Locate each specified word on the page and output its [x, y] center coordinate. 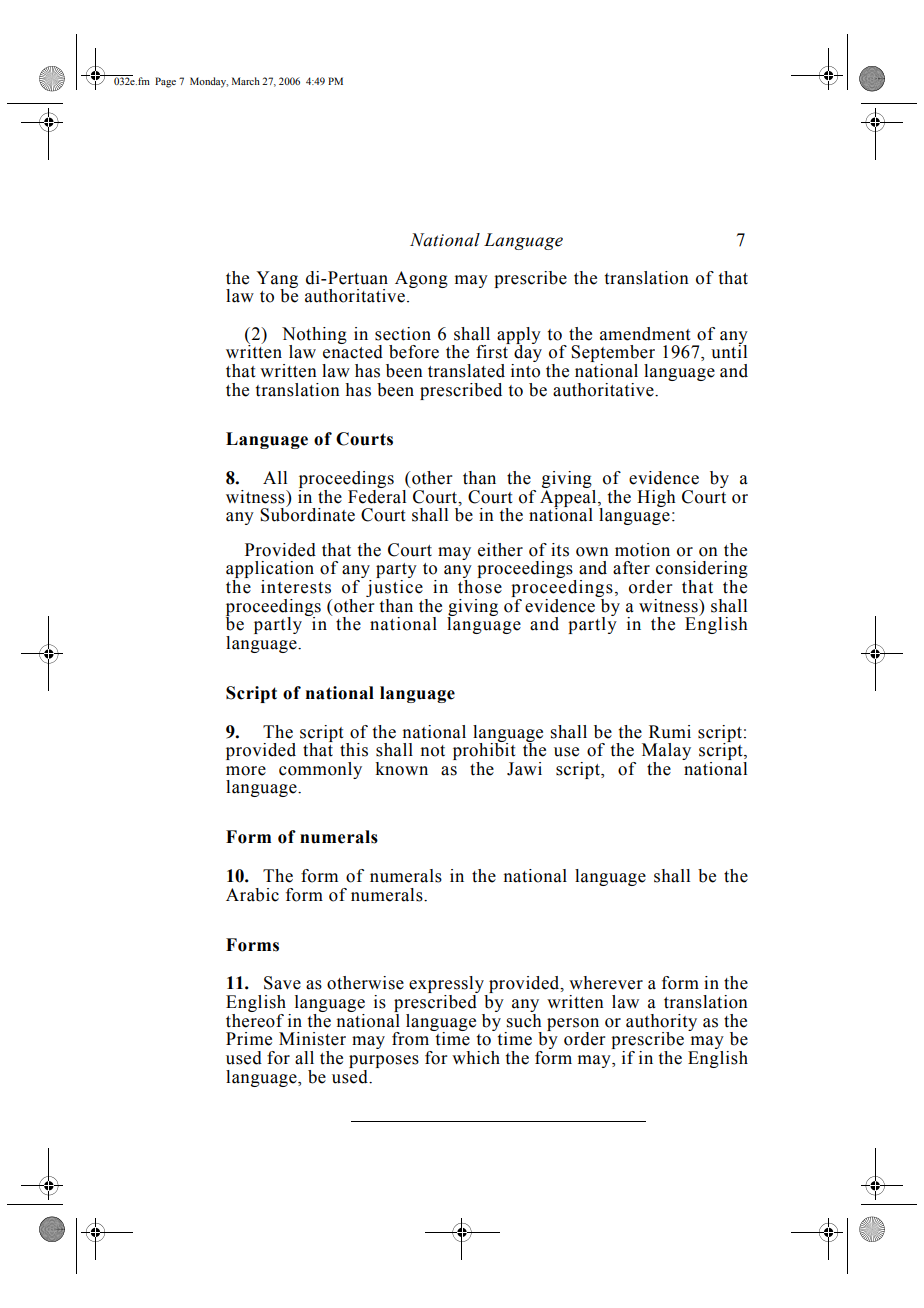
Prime [249, 1039]
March [246, 81]
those [480, 587]
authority [661, 1023]
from [412, 1038]
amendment [645, 334]
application [270, 571]
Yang [277, 280]
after [631, 568]
